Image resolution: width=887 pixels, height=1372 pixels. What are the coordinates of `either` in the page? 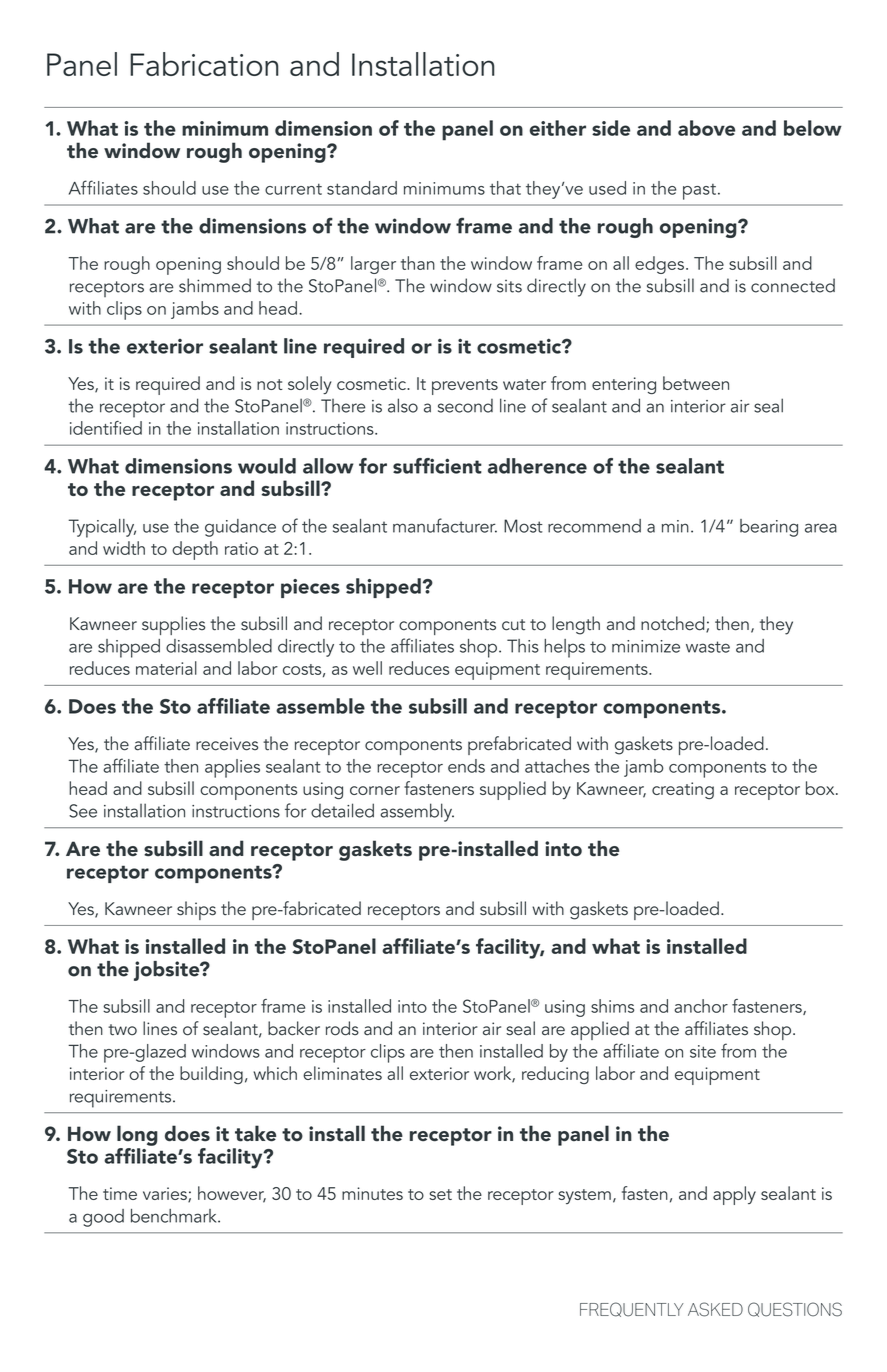 It's located at (557, 128).
